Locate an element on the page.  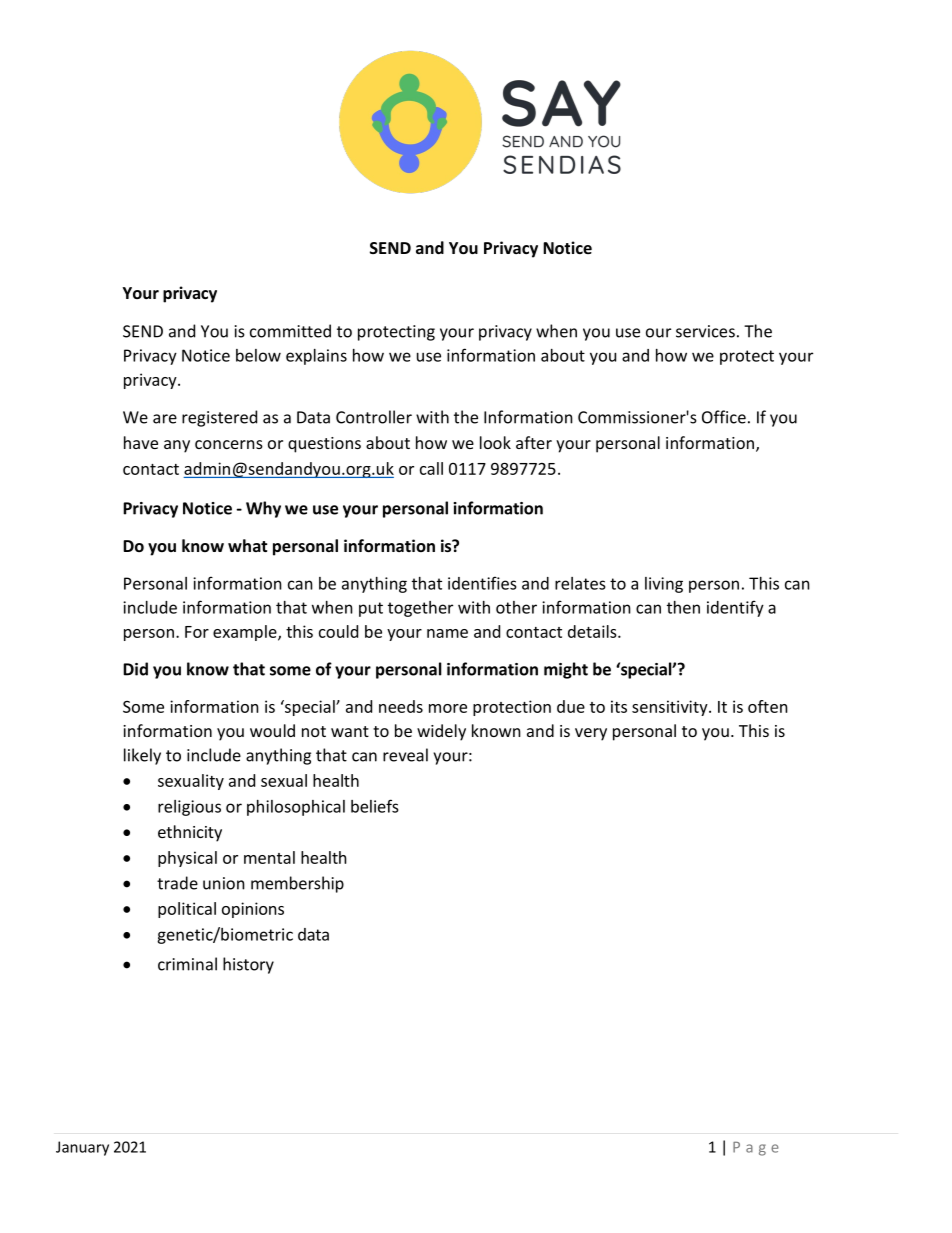
below is located at coordinates (258, 355).
